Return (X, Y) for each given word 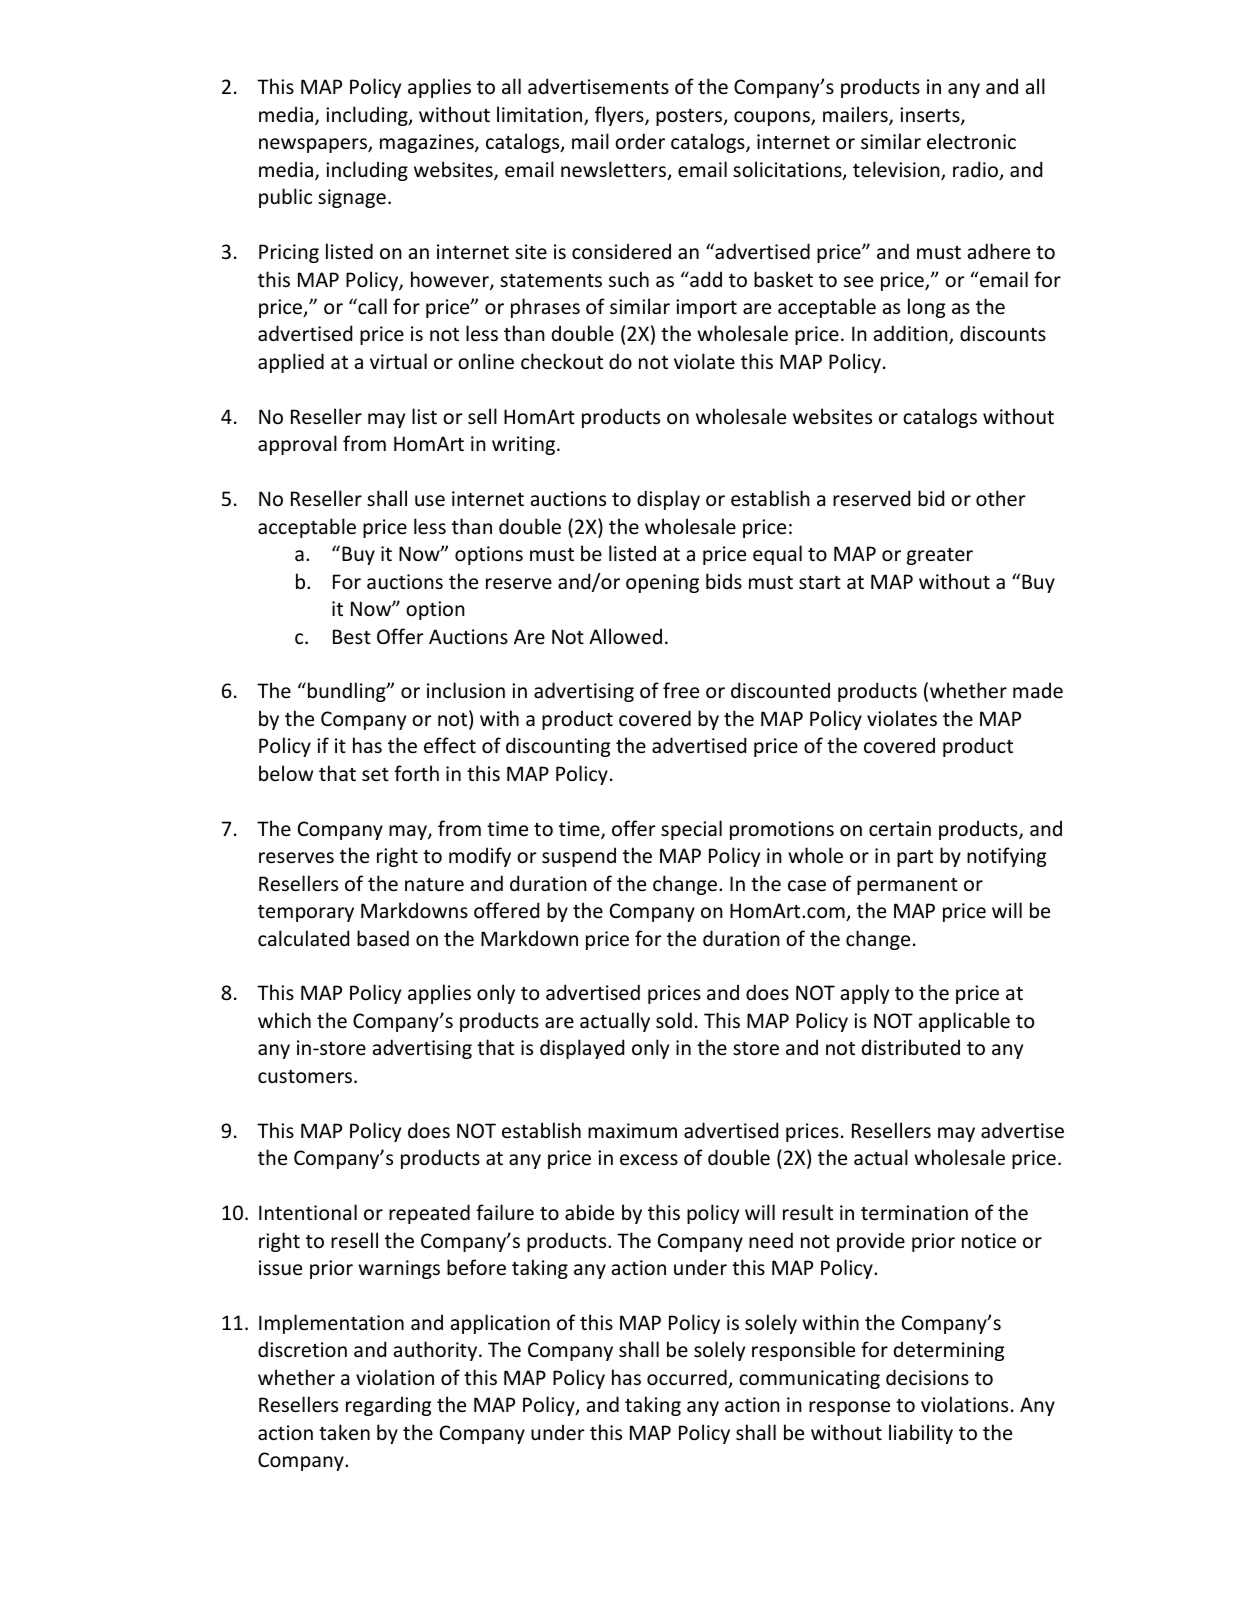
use (430, 501)
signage (352, 198)
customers (306, 1077)
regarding (388, 1406)
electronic (971, 141)
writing (525, 445)
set (375, 775)
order (640, 141)
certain (900, 829)
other (1001, 498)
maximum (632, 1130)
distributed (911, 1047)
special (691, 830)
